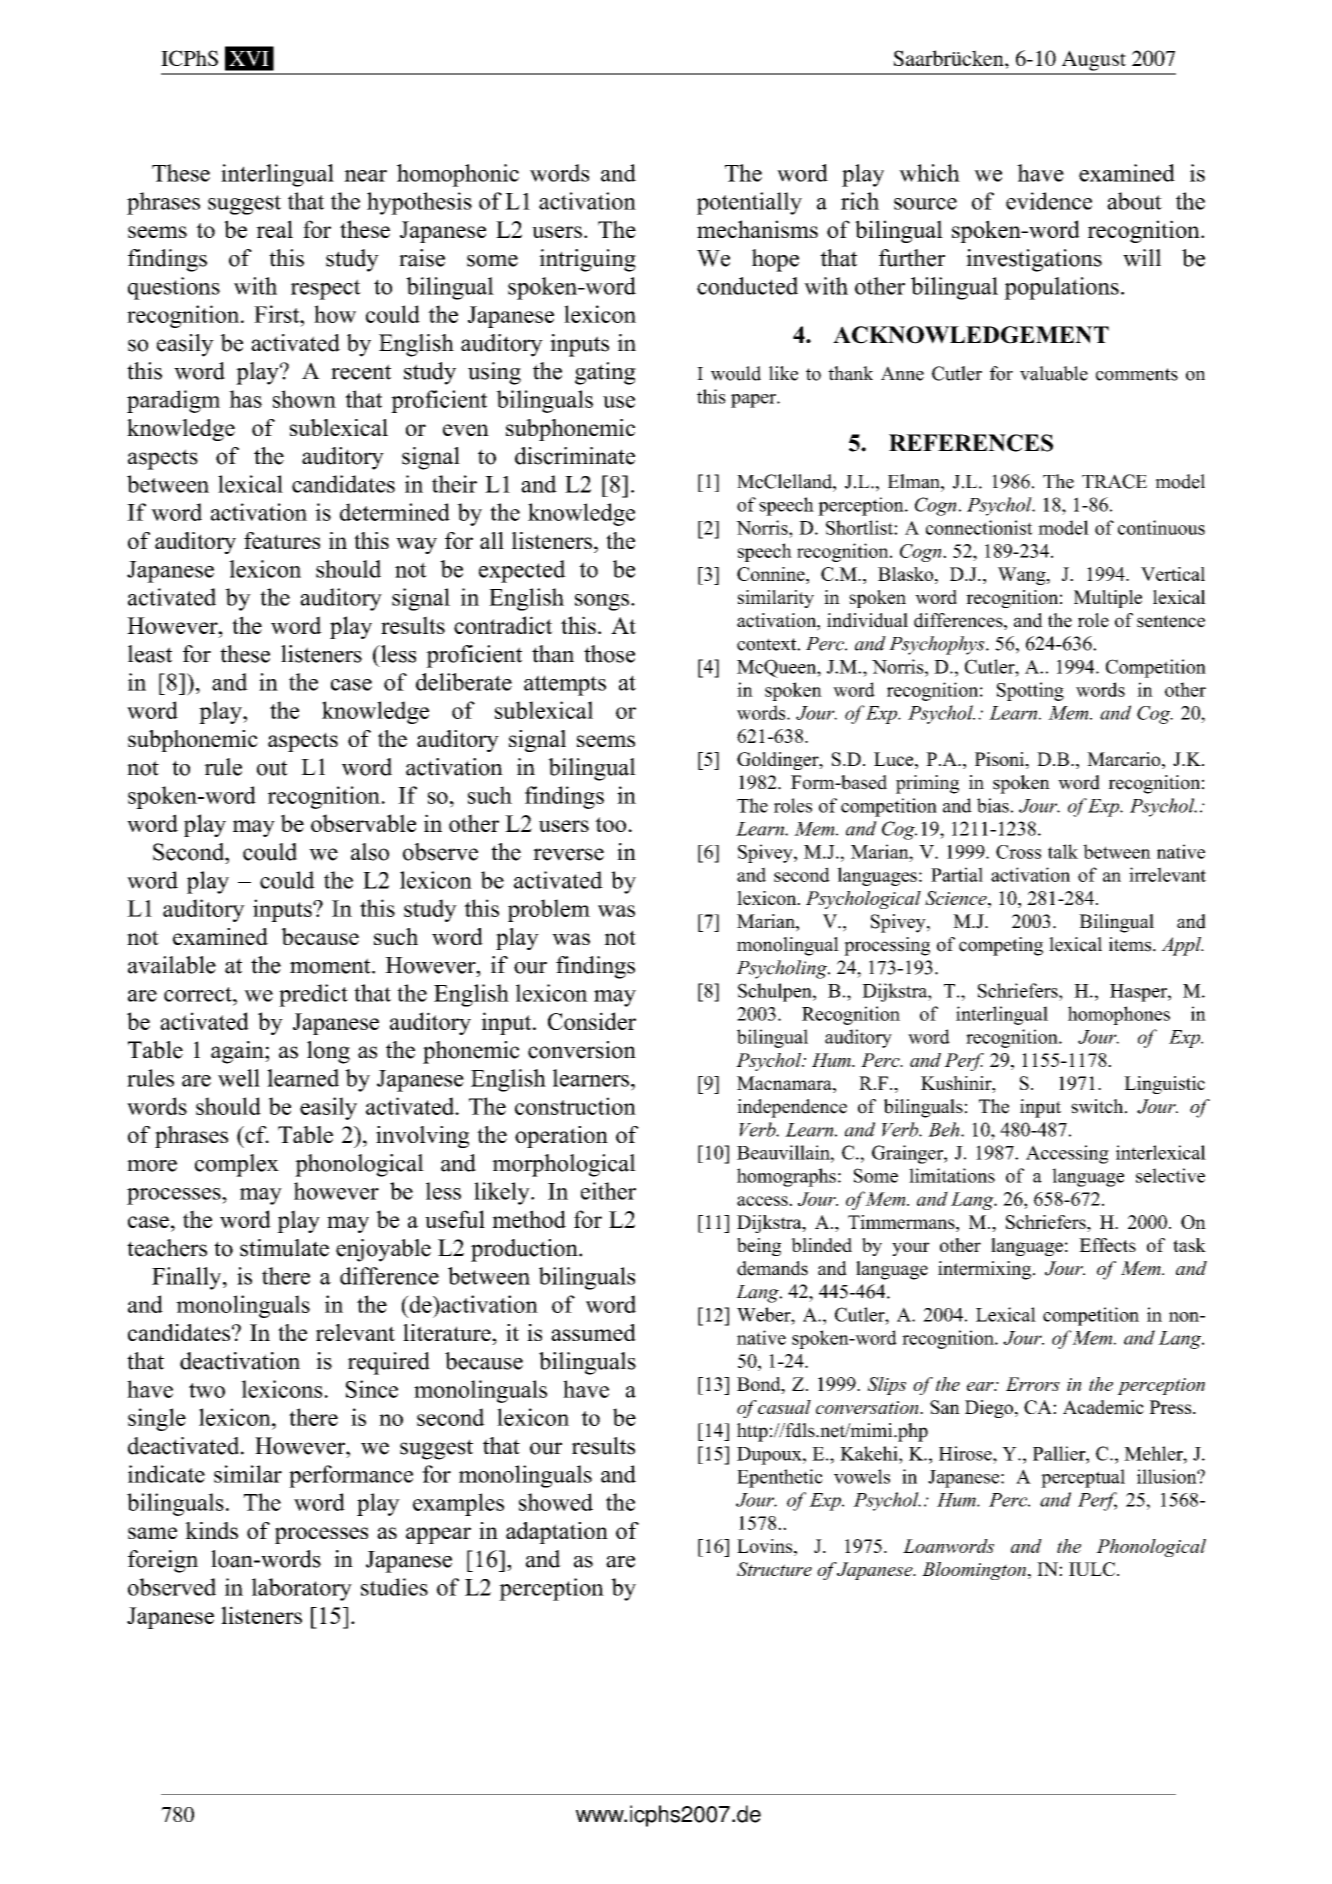  What do you see at coordinates (609, 654) in the page?
I see `those` at bounding box center [609, 654].
